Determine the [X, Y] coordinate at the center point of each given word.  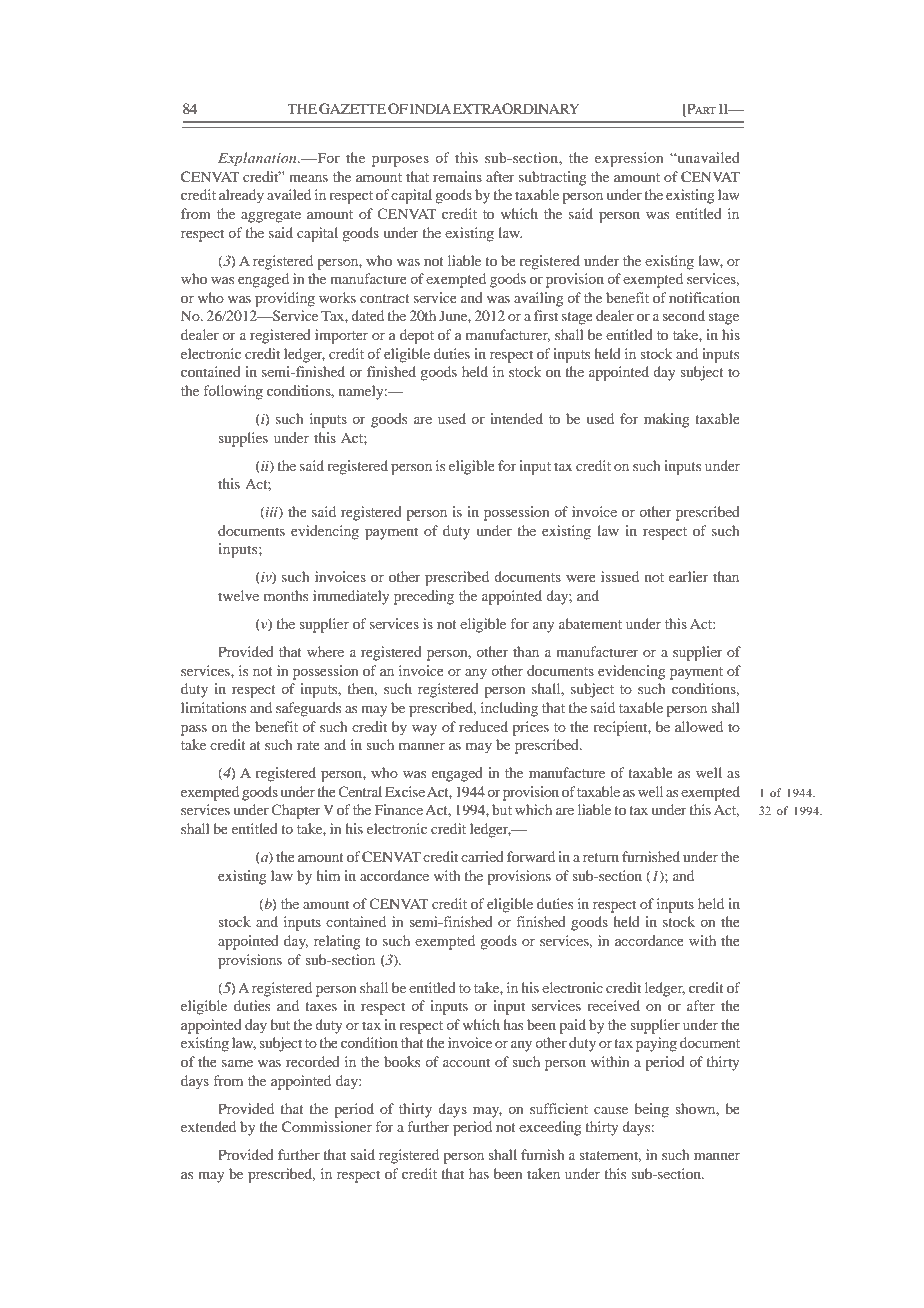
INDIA [430, 108]
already [241, 196]
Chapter [296, 811]
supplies [243, 439]
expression [629, 159]
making [667, 420]
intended [516, 418]
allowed [699, 726]
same [237, 1063]
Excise [405, 791]
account [466, 1062]
